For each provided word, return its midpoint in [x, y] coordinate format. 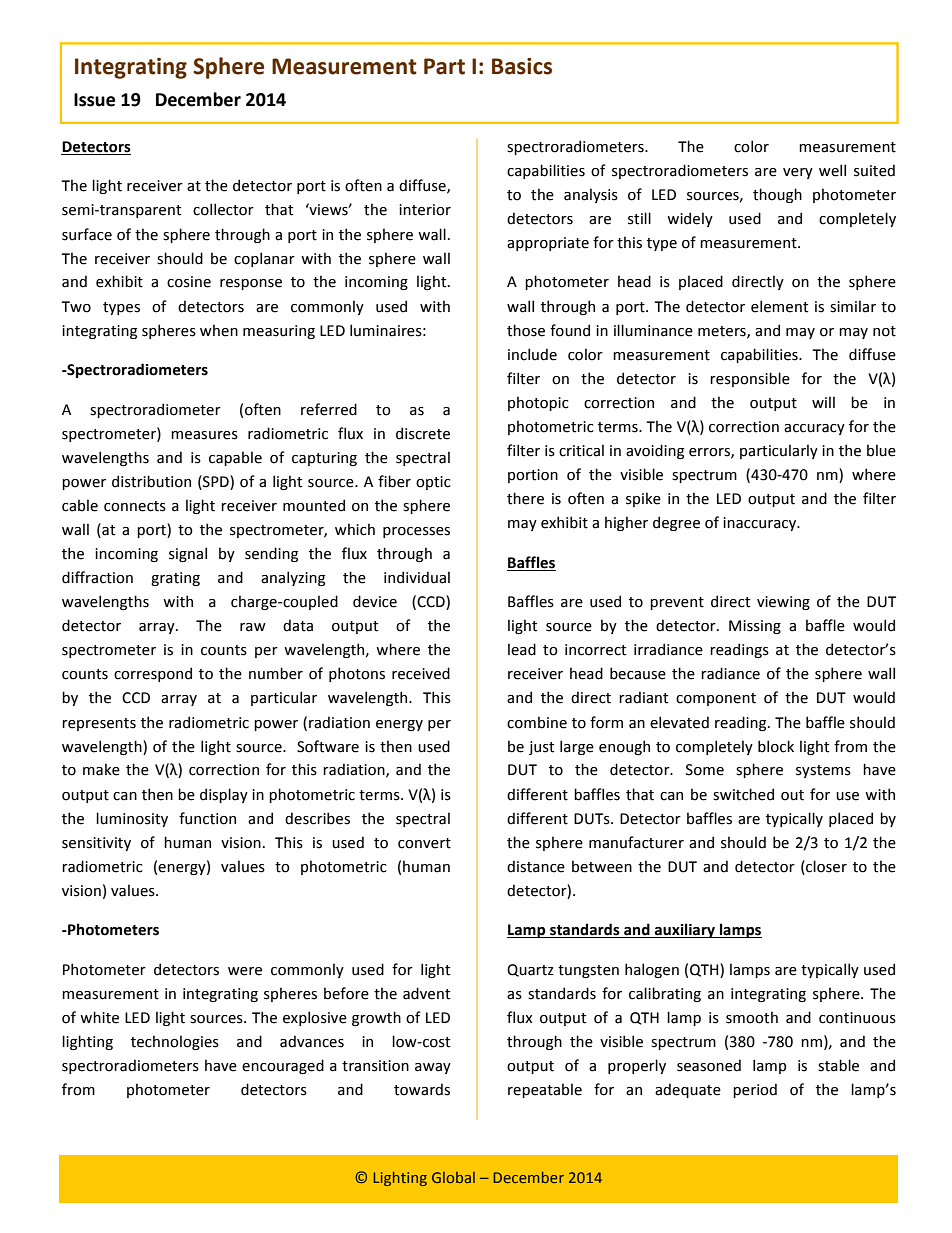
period [755, 1090]
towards [422, 1089]
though [777, 195]
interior [425, 210]
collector [223, 209]
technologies [175, 1042]
